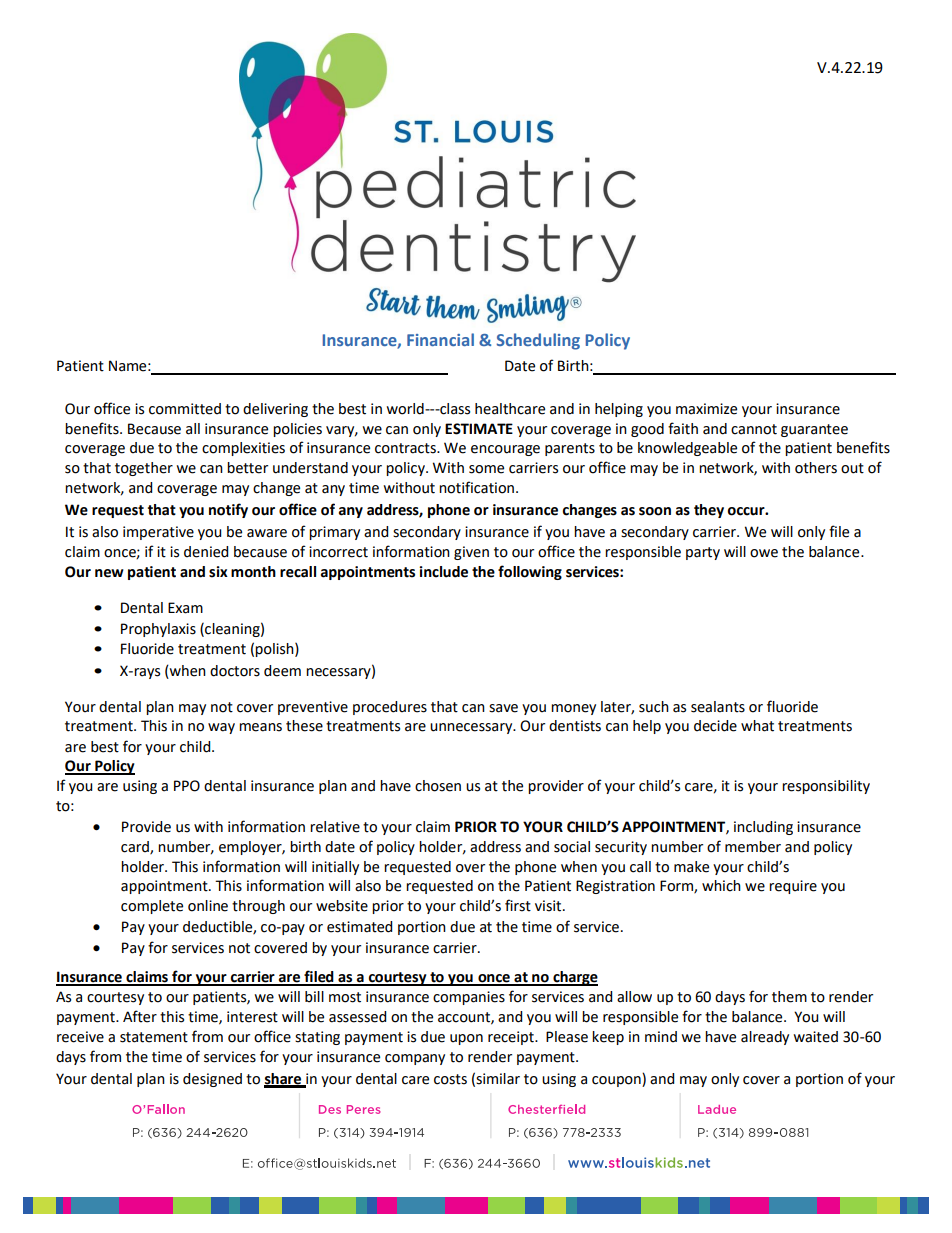 Image resolution: width=952 pixels, height=1233 pixels. Describe the element at coordinates (440, 339) in the screenshot. I see `Financial` at that location.
